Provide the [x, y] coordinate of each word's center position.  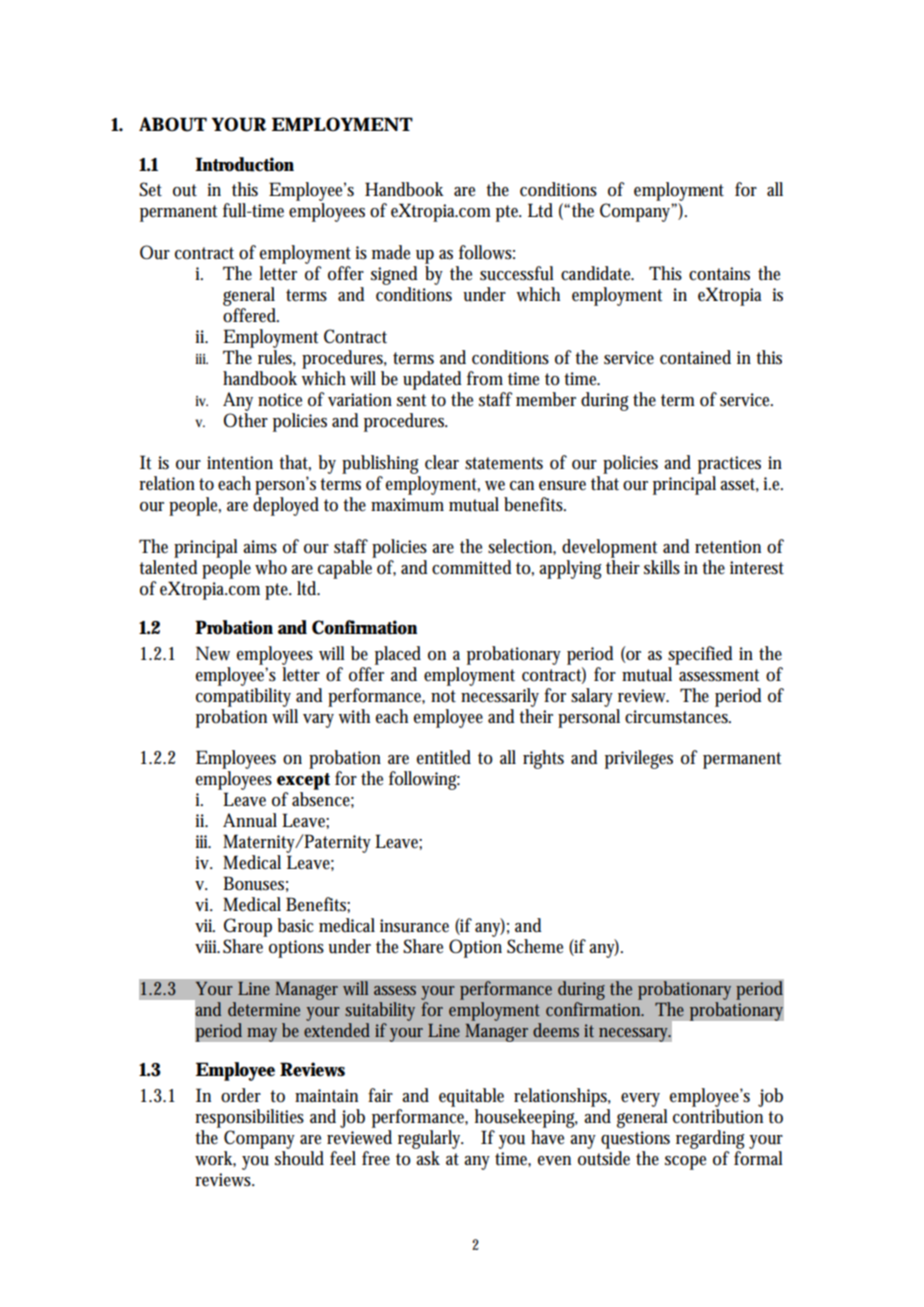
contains [719, 274]
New [213, 653]
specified [700, 655]
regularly [431, 1139]
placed [398, 655]
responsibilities [249, 1118]
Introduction [244, 164]
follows [487, 252]
